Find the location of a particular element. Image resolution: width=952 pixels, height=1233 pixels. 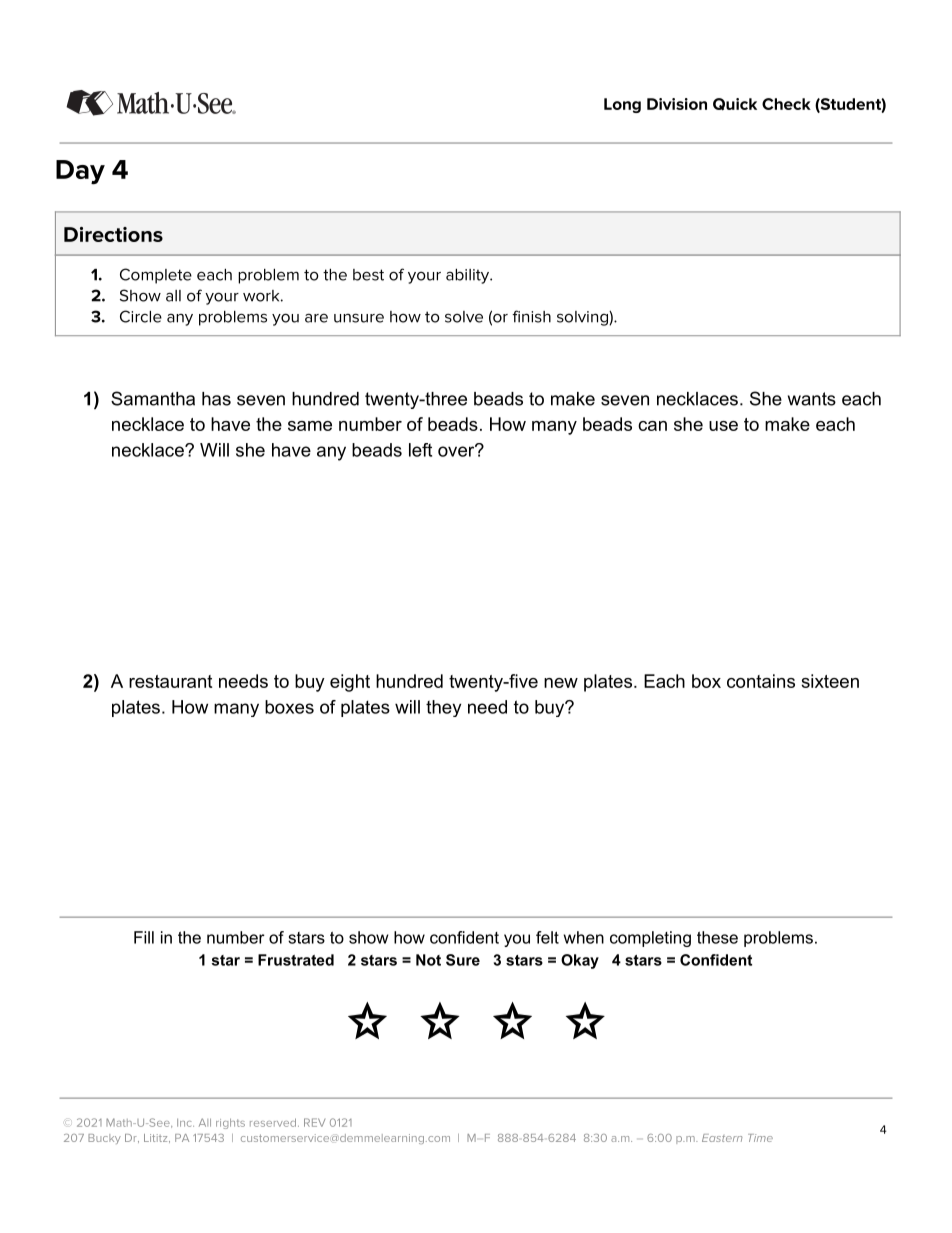

Long is located at coordinates (622, 105).
